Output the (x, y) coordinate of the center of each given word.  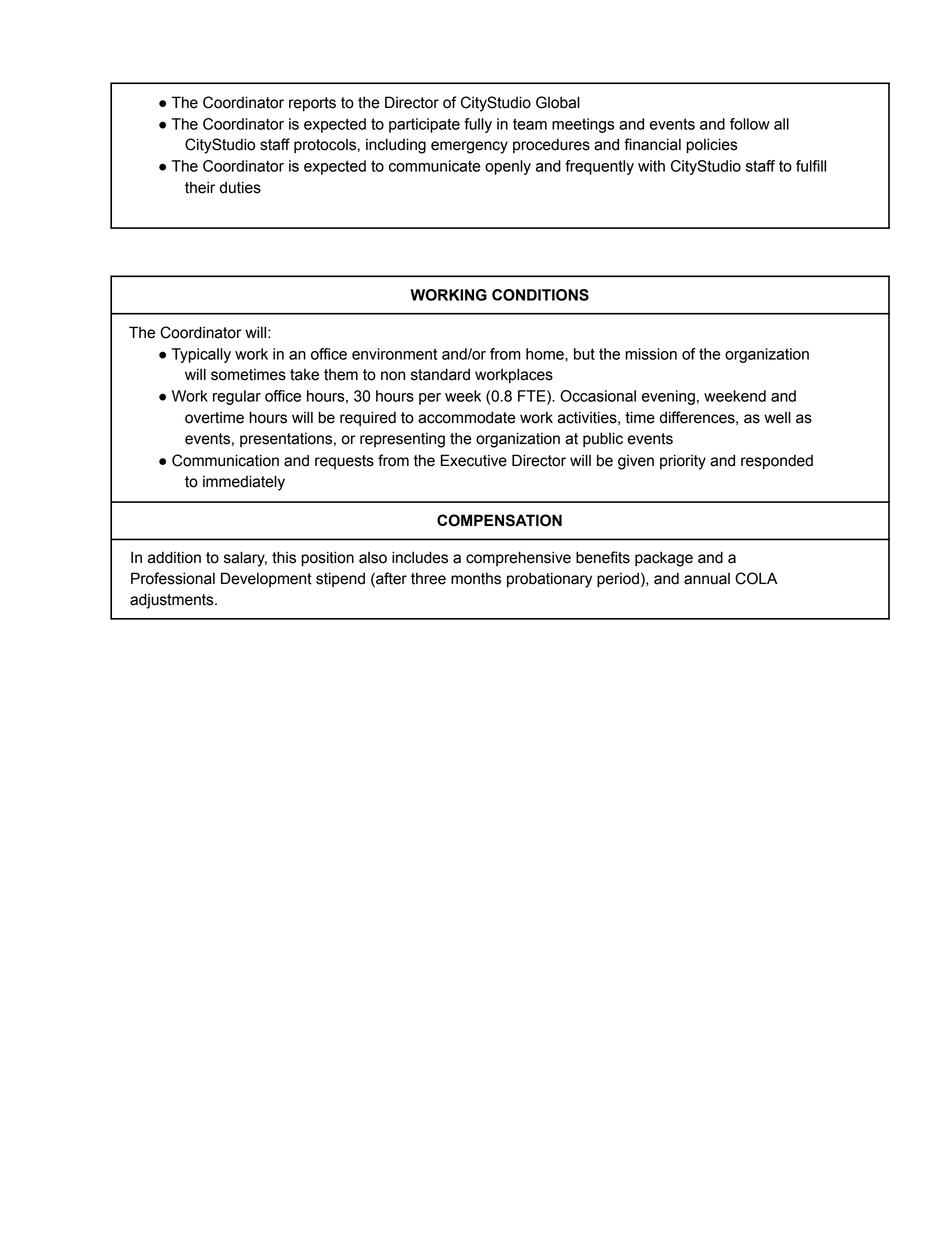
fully (478, 125)
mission (651, 354)
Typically (201, 355)
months (476, 578)
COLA (756, 578)
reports (312, 104)
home (546, 354)
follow (750, 124)
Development (266, 579)
